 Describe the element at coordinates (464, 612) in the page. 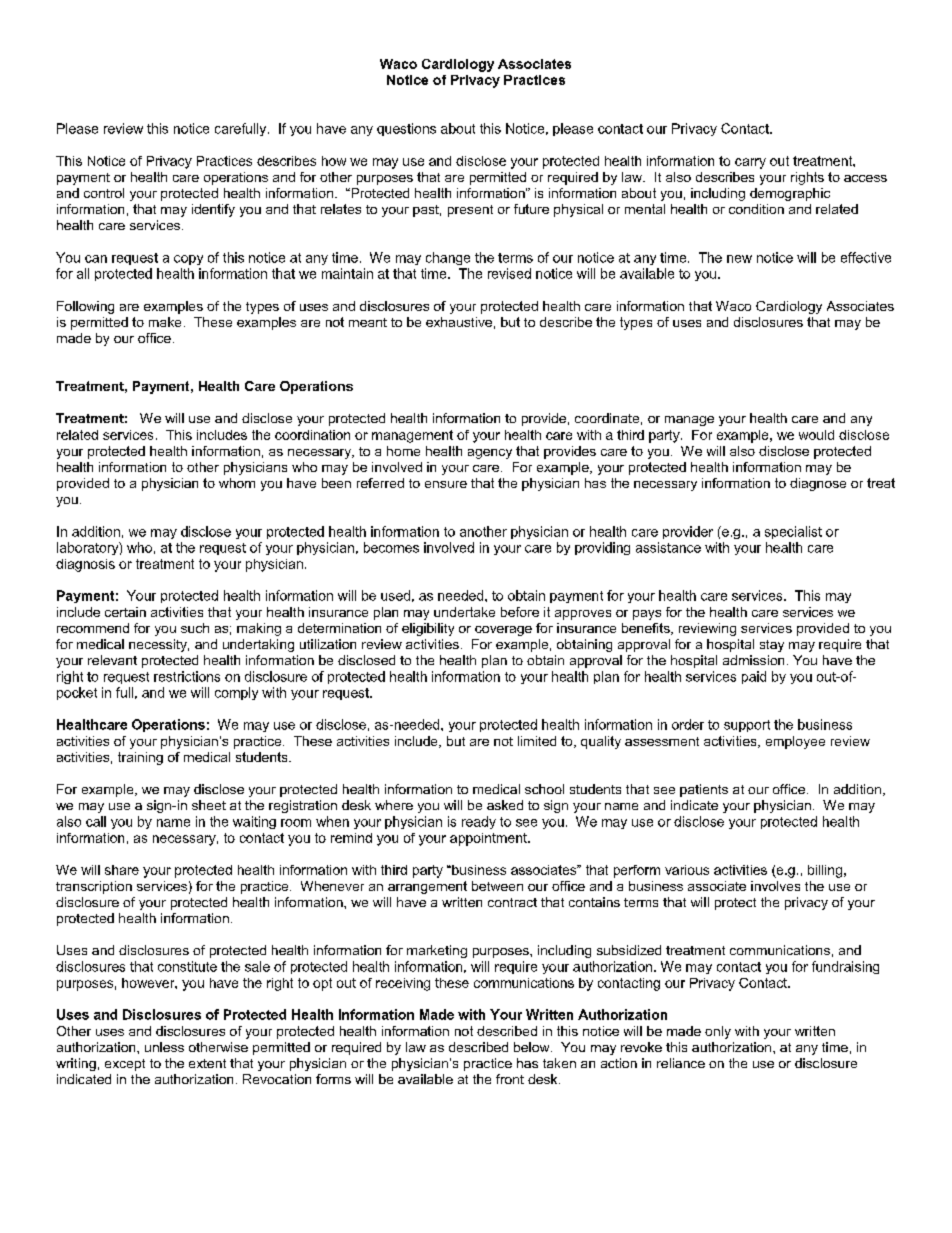

I see `undertake` at that location.
